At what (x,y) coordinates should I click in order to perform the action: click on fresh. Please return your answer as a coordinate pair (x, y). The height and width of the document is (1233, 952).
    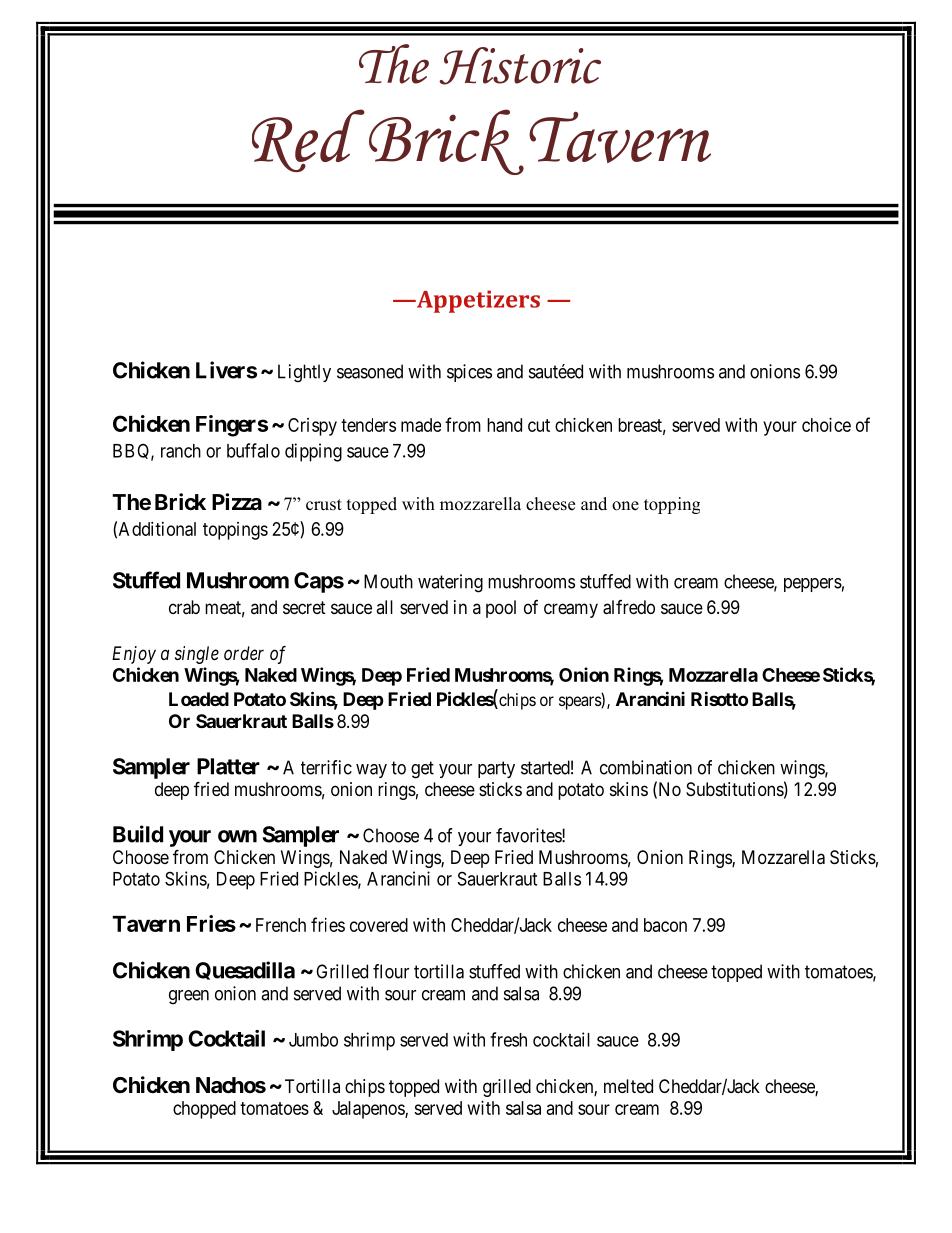
    Looking at the image, I should click on (508, 1039).
